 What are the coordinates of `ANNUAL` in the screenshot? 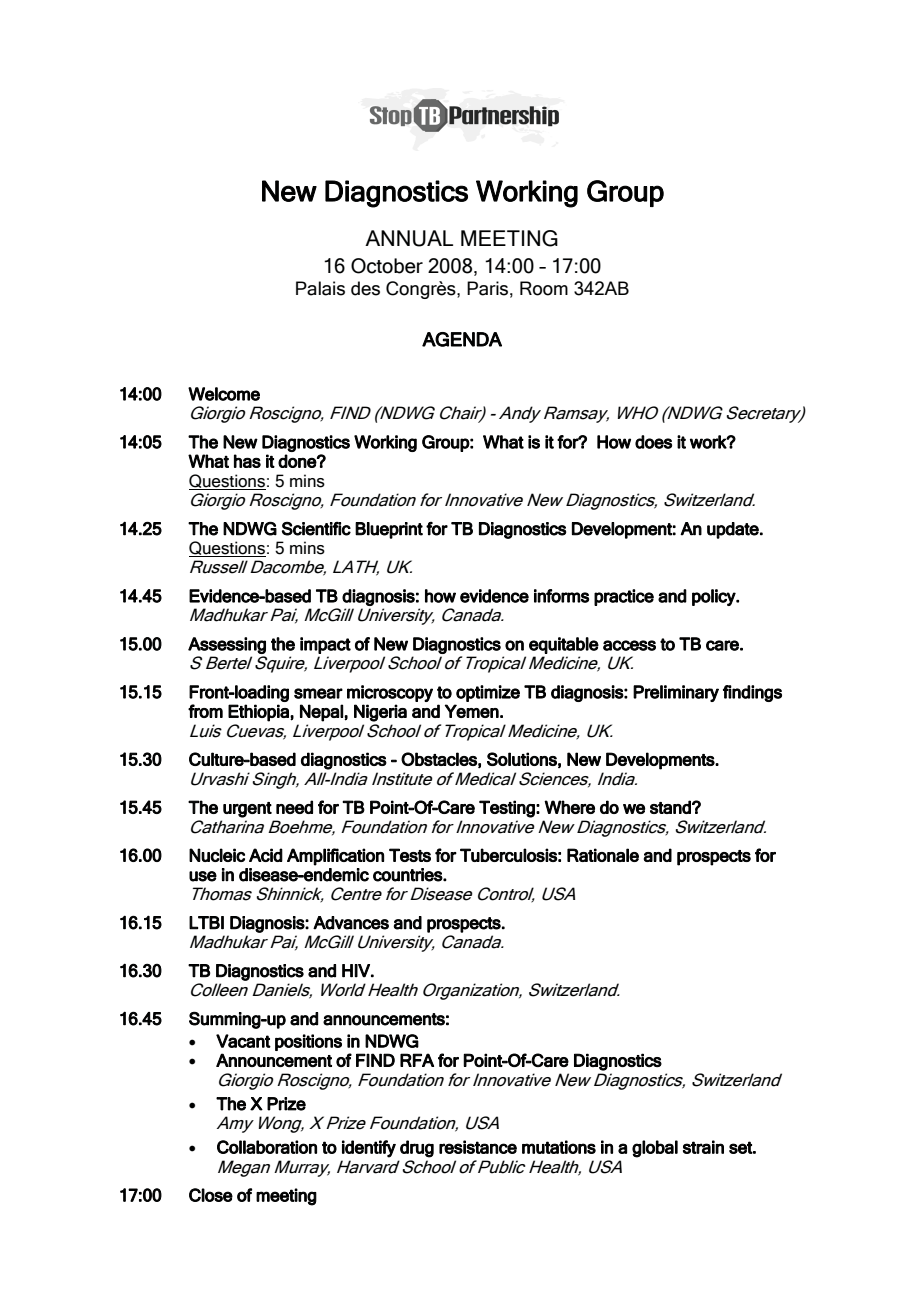 It's located at (409, 238).
